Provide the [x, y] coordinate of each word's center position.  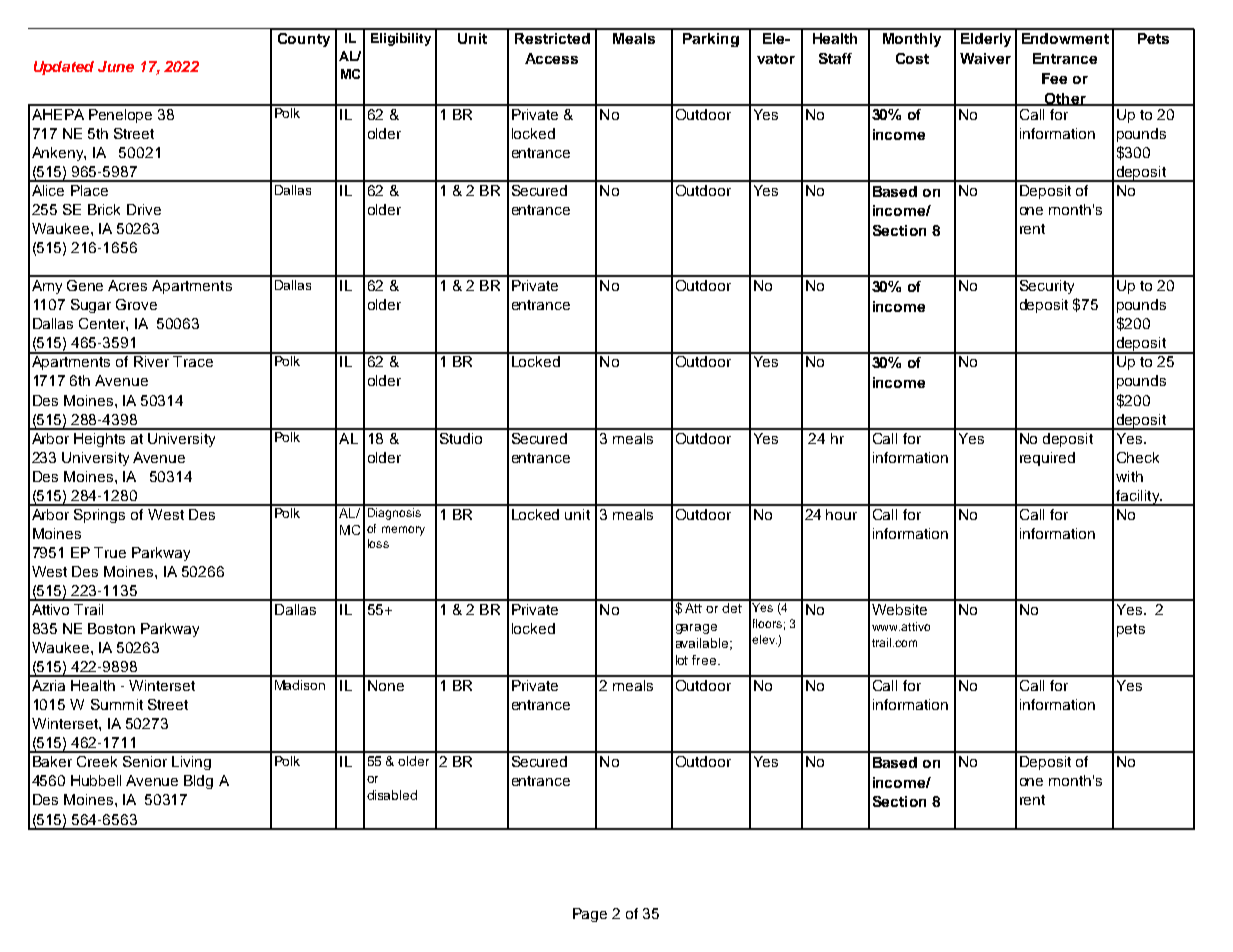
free [705, 660]
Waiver [985, 58]
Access [551, 58]
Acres [127, 285]
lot [682, 660]
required [1047, 459]
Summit [117, 704]
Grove [136, 304]
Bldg [198, 782]
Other [1065, 99]
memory [403, 531]
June [116, 66]
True [110, 552]
